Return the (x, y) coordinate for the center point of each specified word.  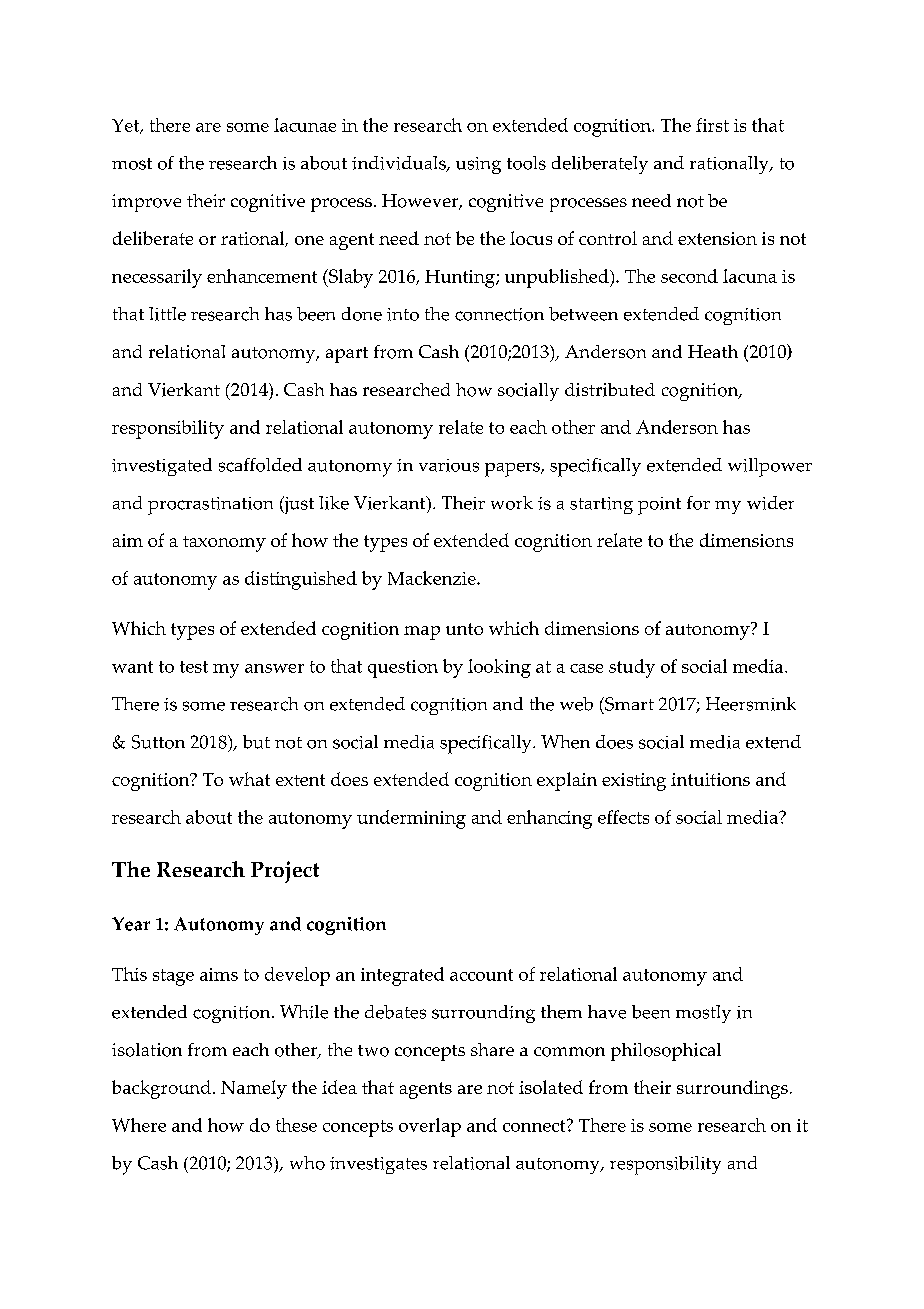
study (632, 668)
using (478, 165)
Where (139, 1125)
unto (464, 629)
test (194, 667)
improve (146, 203)
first (712, 125)
